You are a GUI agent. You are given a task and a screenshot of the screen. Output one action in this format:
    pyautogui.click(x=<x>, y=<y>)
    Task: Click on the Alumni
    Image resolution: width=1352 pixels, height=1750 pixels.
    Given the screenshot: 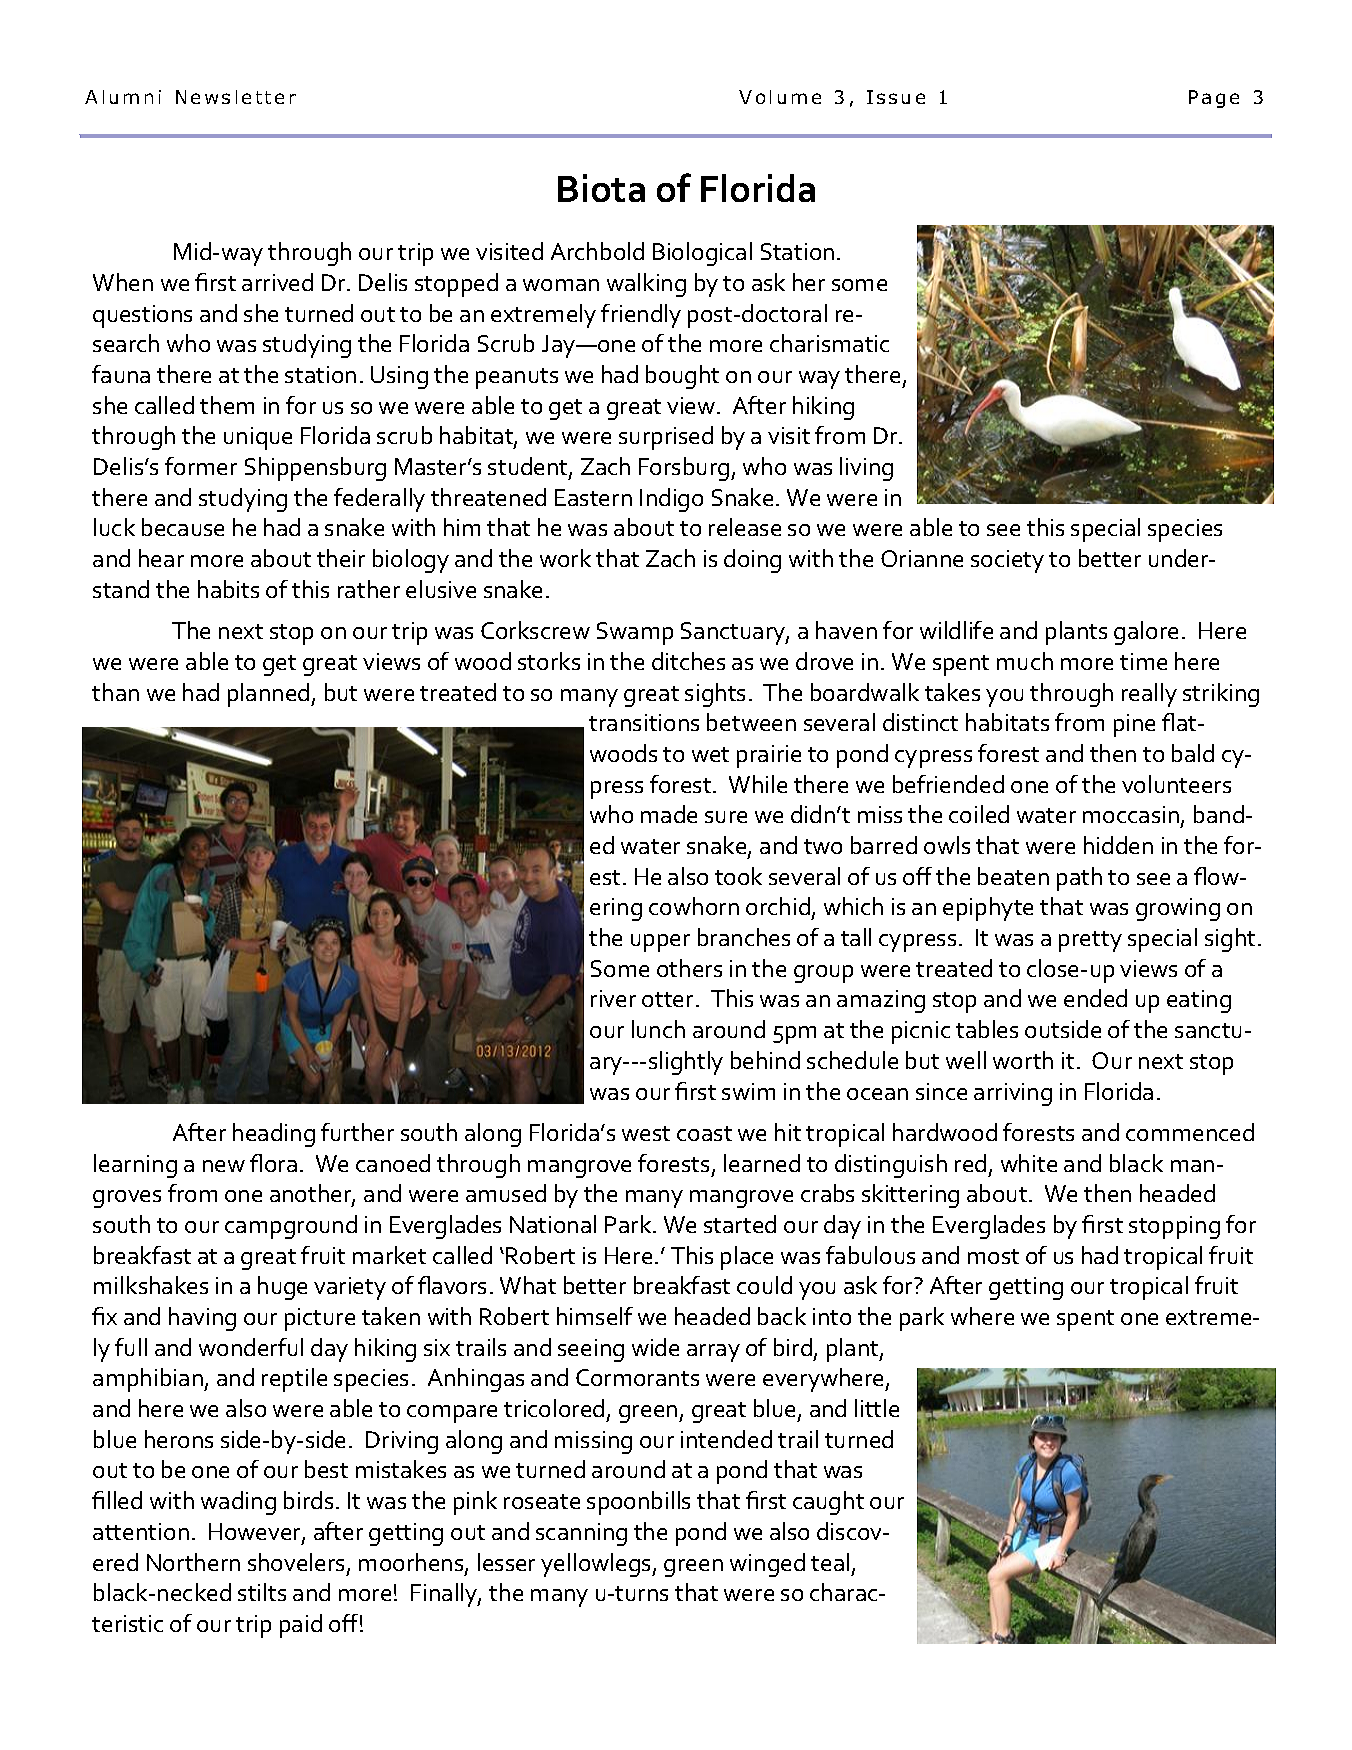 What is the action you would take?
    pyautogui.click(x=123, y=97)
